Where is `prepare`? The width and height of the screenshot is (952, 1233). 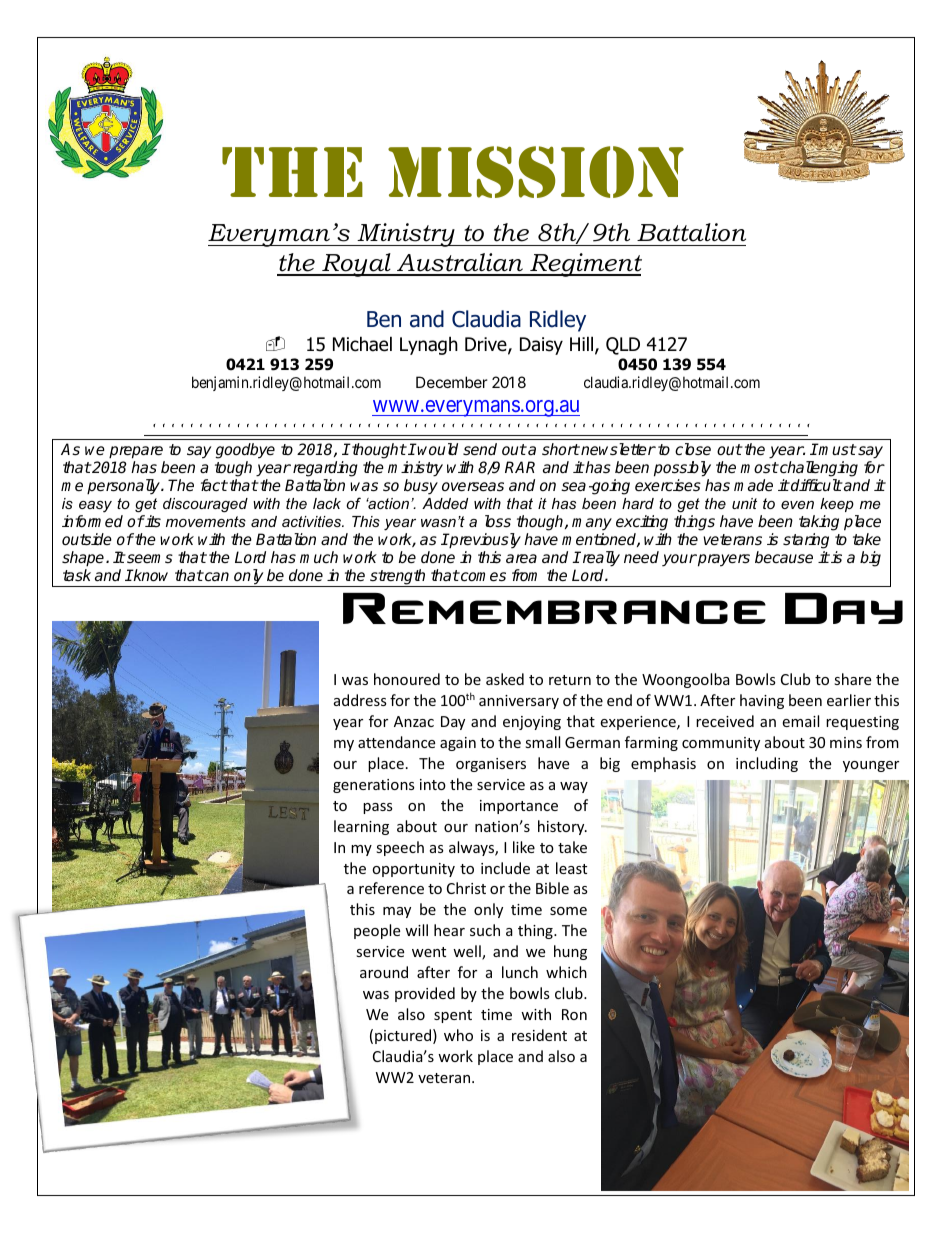 prepare is located at coordinates (136, 452).
